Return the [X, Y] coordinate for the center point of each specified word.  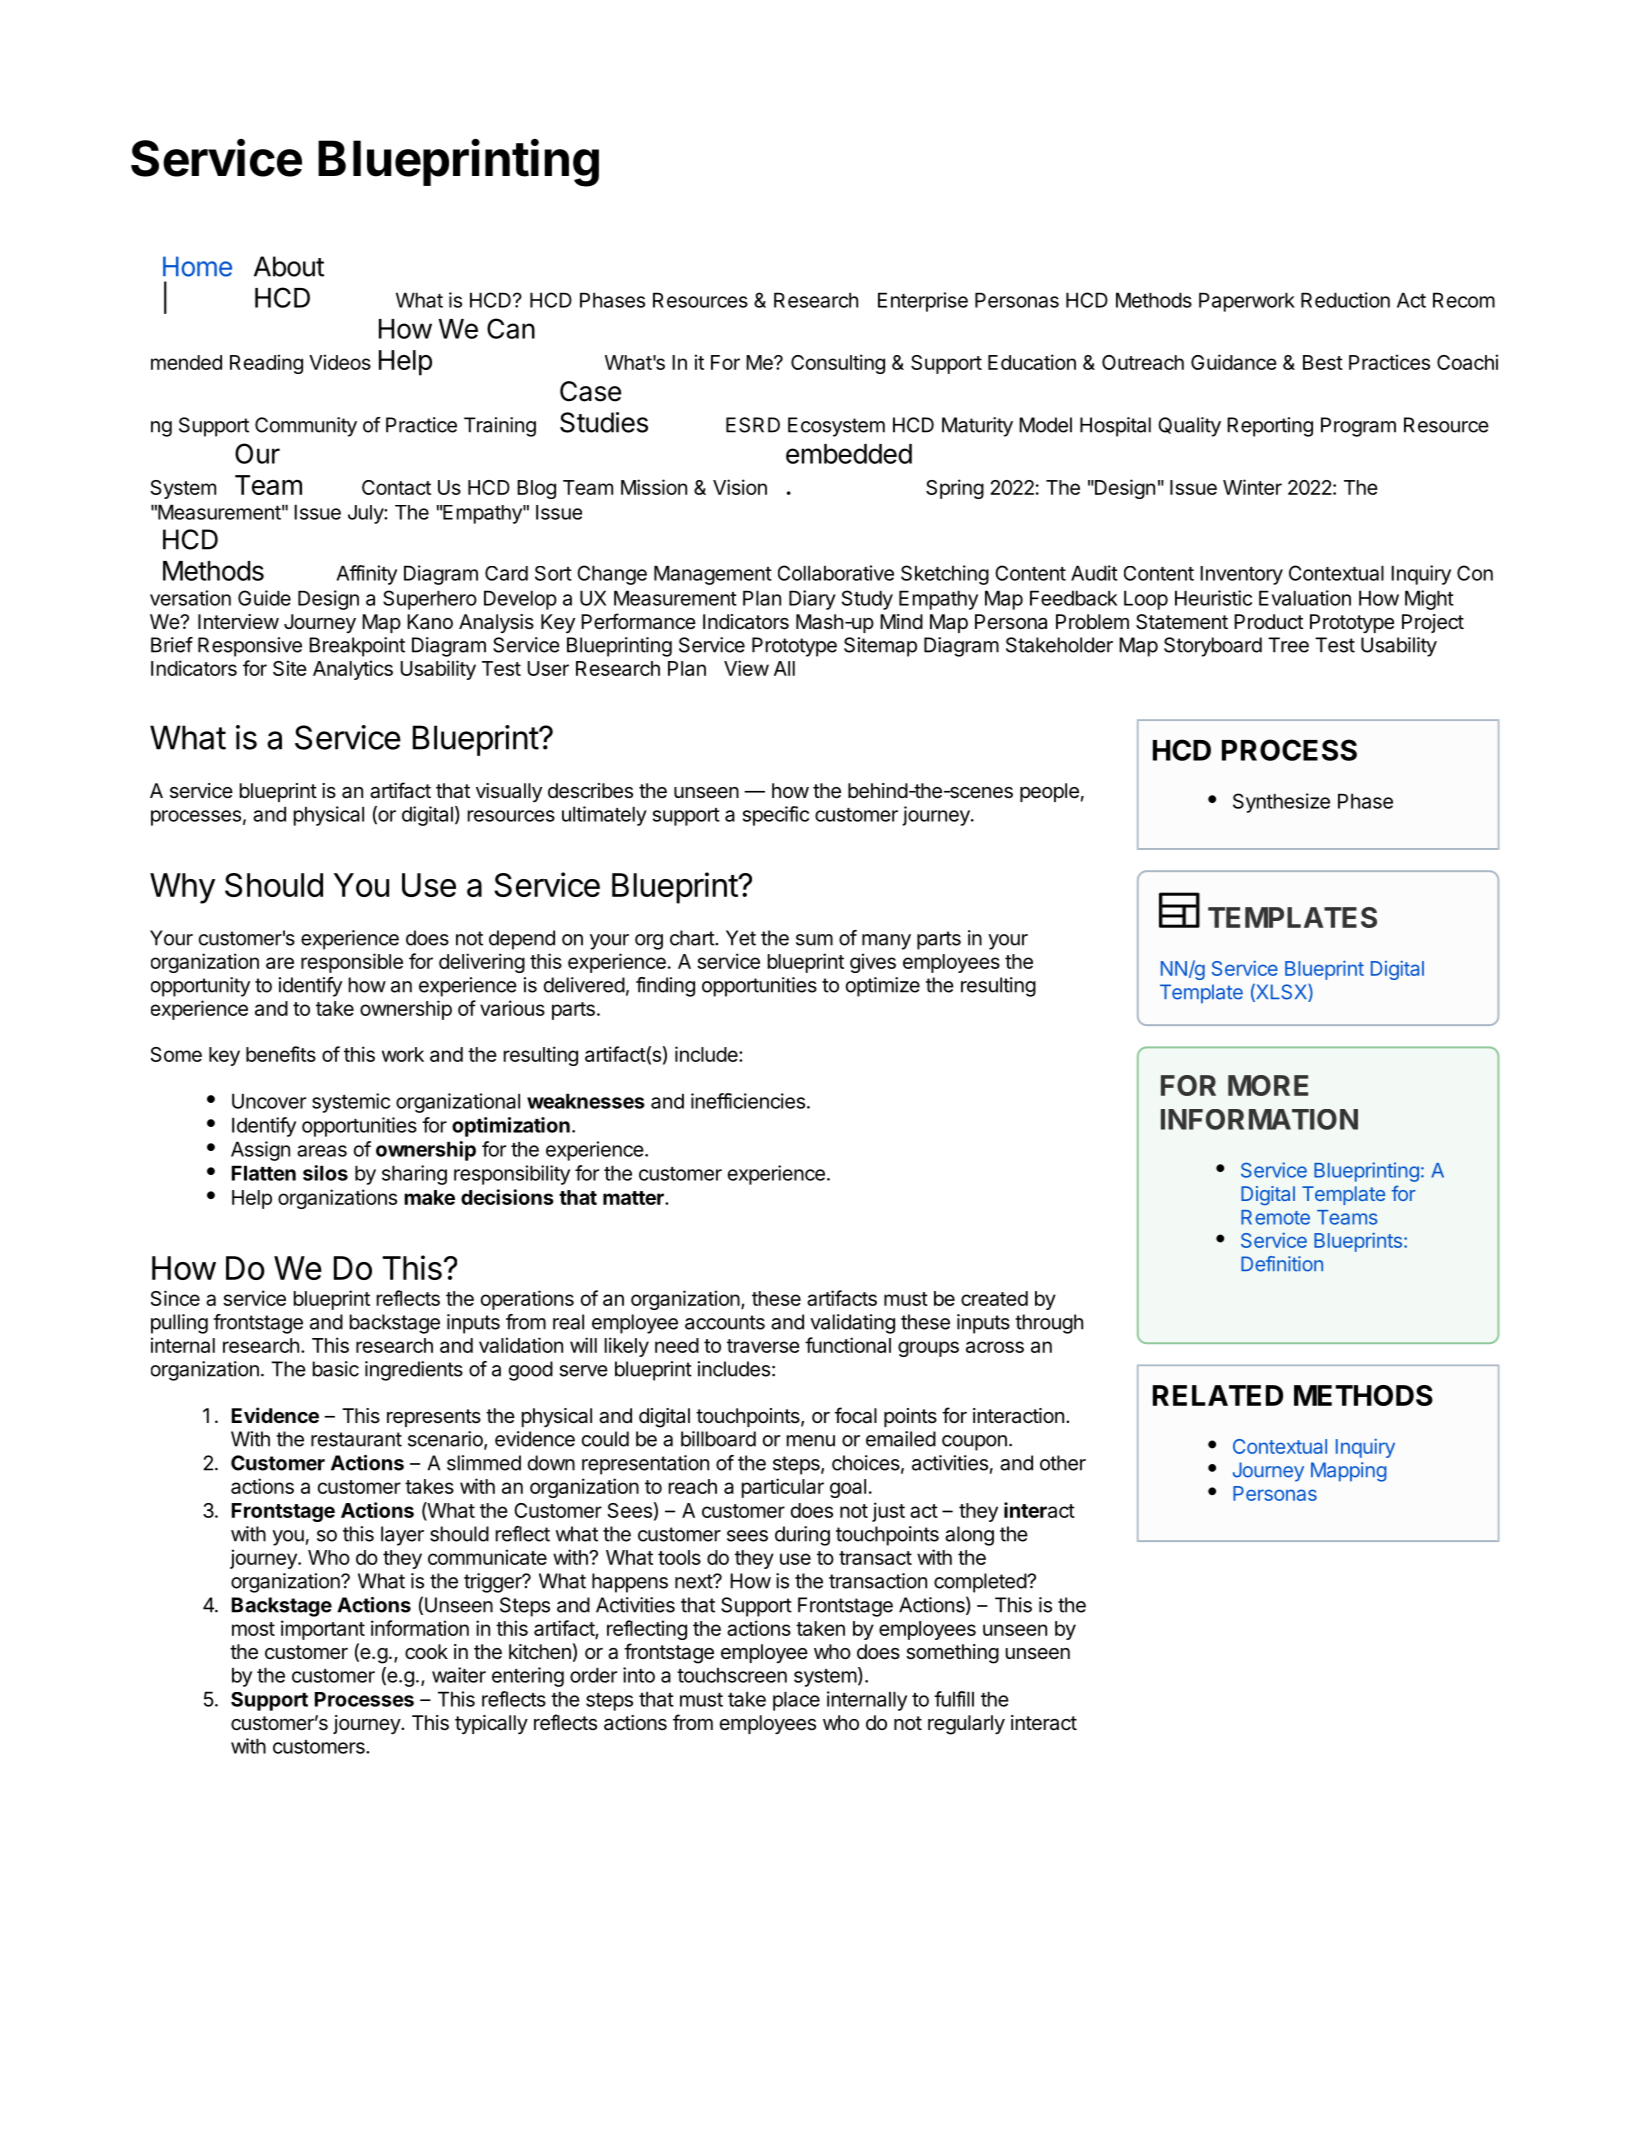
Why [182, 888]
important [323, 1630]
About [289, 266]
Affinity [366, 575]
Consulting [838, 364]
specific [776, 816]
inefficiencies [748, 1101]
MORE [1268, 1085]
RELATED [1218, 1395]
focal [856, 1415]
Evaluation [1305, 598]
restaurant [356, 1439]
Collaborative [836, 573]
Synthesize [1281, 803]
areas [322, 1151]
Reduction [1345, 300]
